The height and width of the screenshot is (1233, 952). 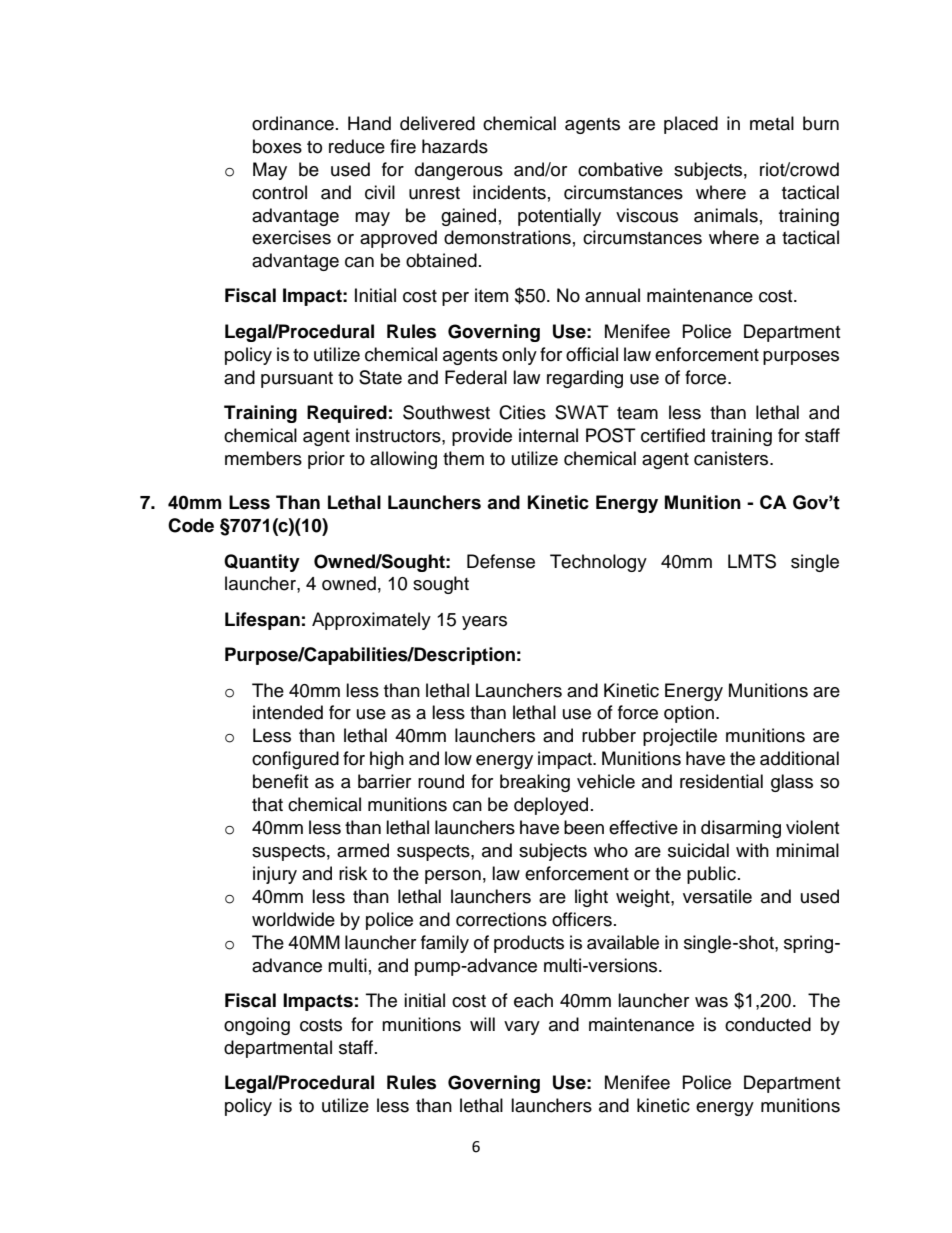 I want to click on Quantity, so click(x=262, y=563).
